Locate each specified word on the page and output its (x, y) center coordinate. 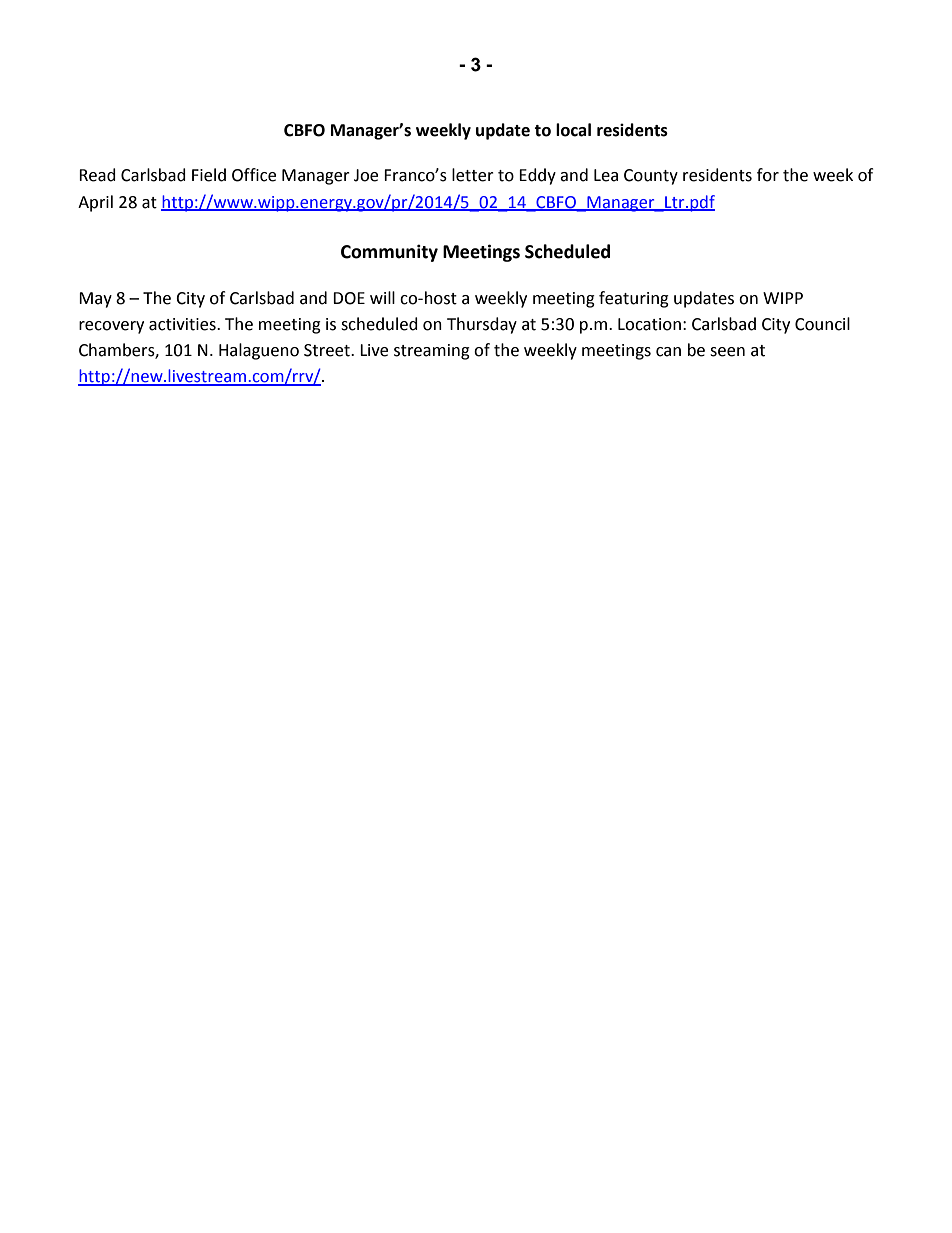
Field (209, 175)
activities (183, 324)
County (651, 177)
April (95, 203)
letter (473, 175)
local (573, 130)
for (768, 175)
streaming (432, 352)
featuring (634, 299)
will (382, 297)
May (95, 300)
